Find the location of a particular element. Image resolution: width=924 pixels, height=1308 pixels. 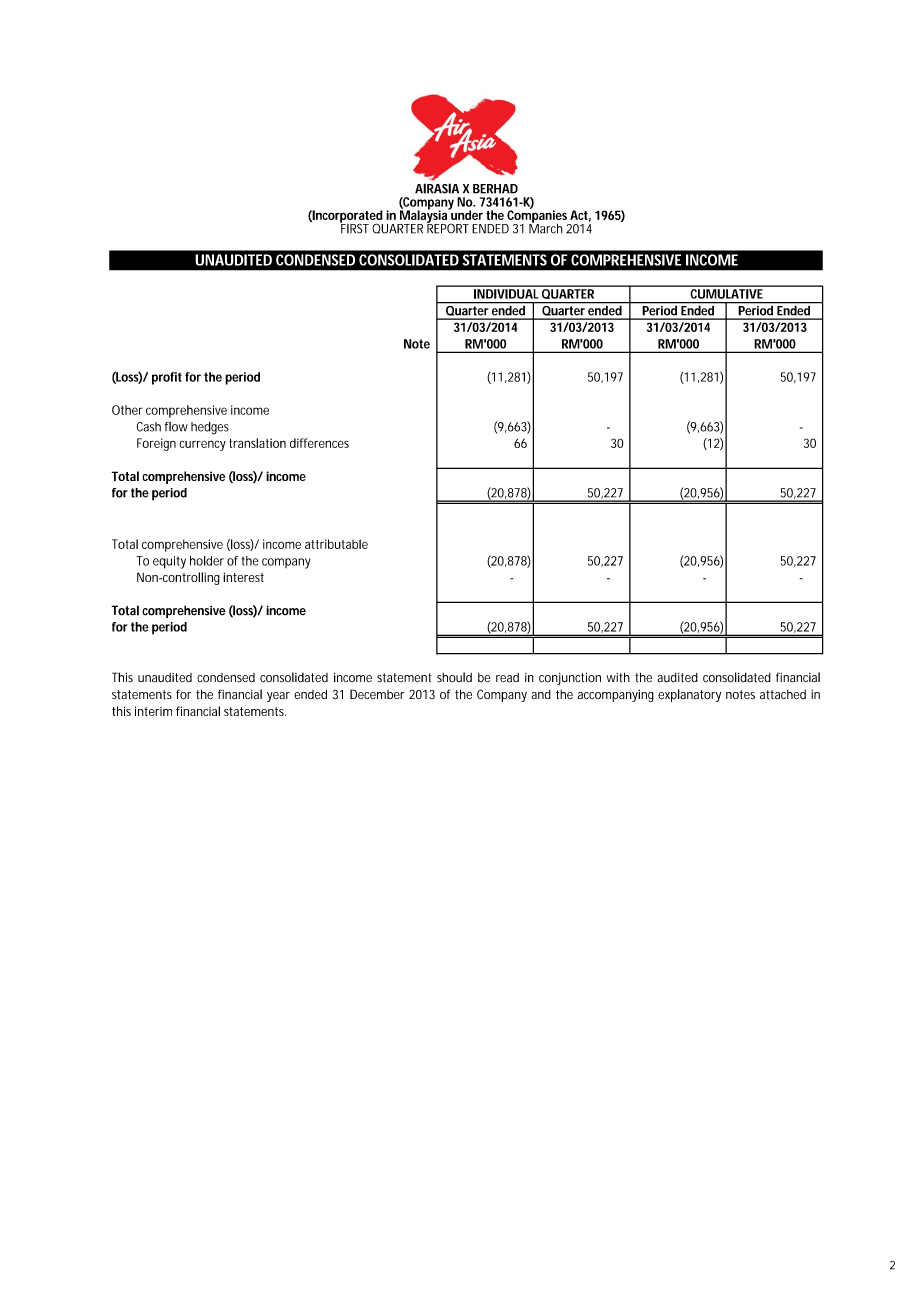

FIRST is located at coordinates (354, 227).
